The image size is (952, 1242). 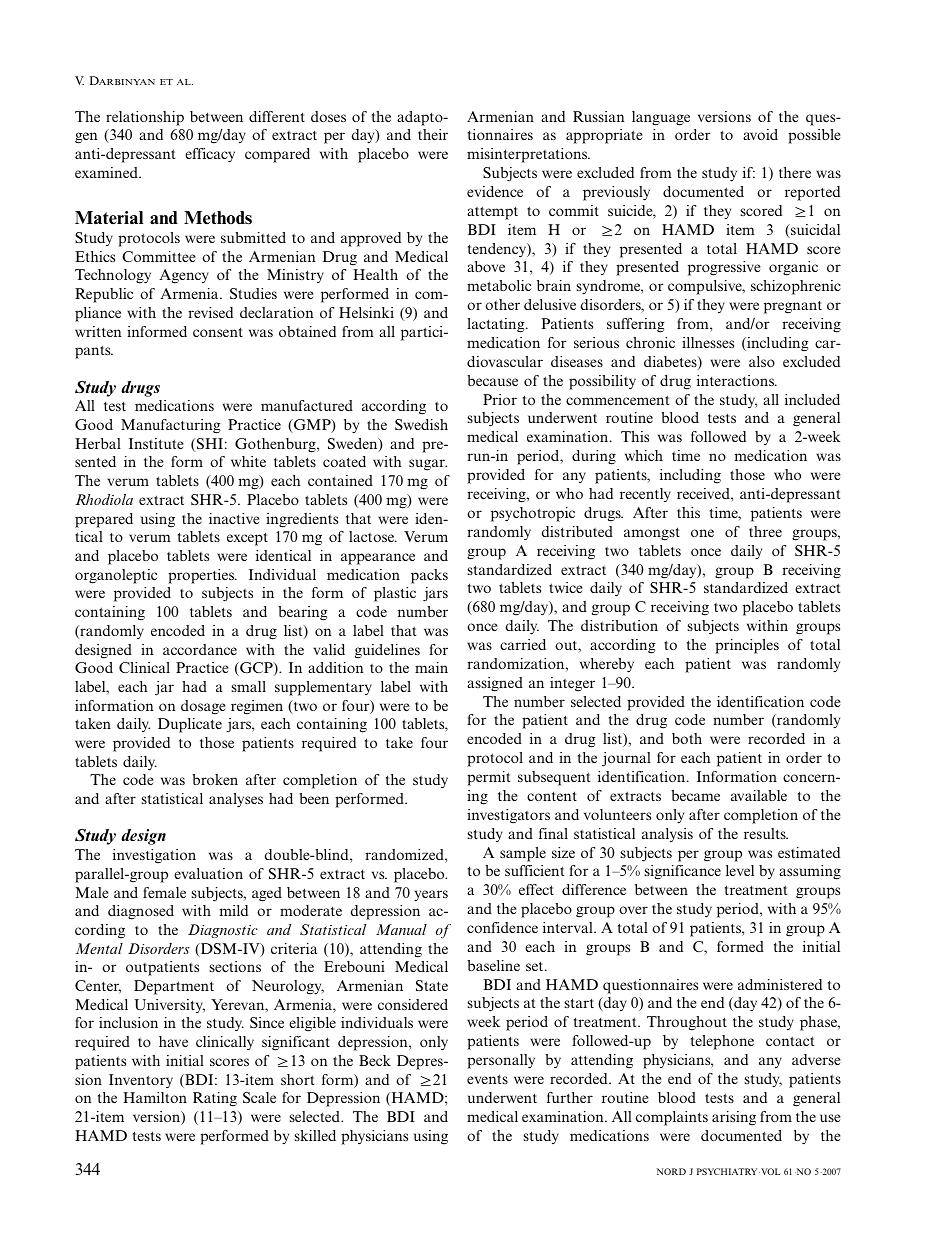 What do you see at coordinates (200, 649) in the page?
I see `accordance` at bounding box center [200, 649].
